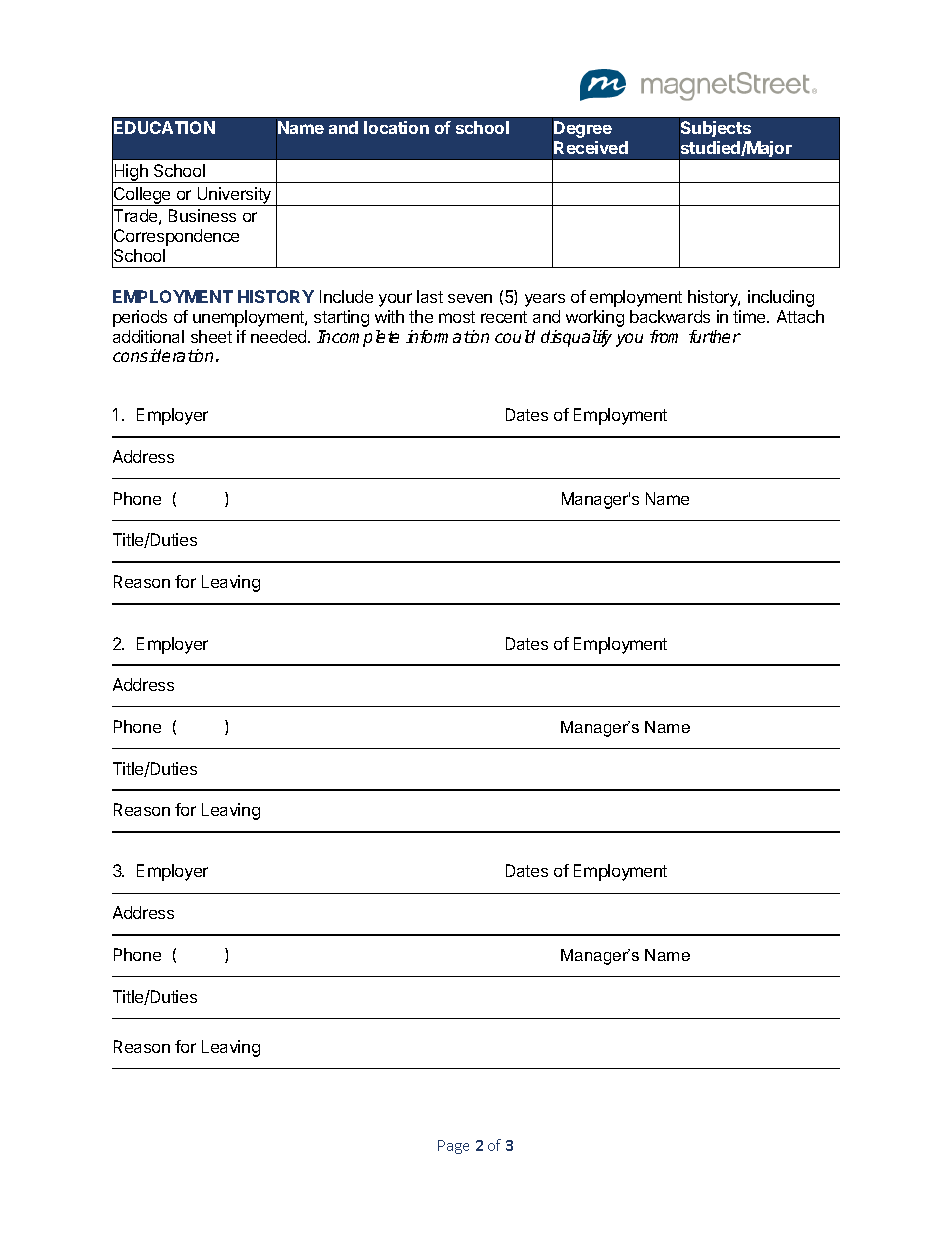  Describe the element at coordinates (453, 1147) in the page. I see `Page` at that location.
